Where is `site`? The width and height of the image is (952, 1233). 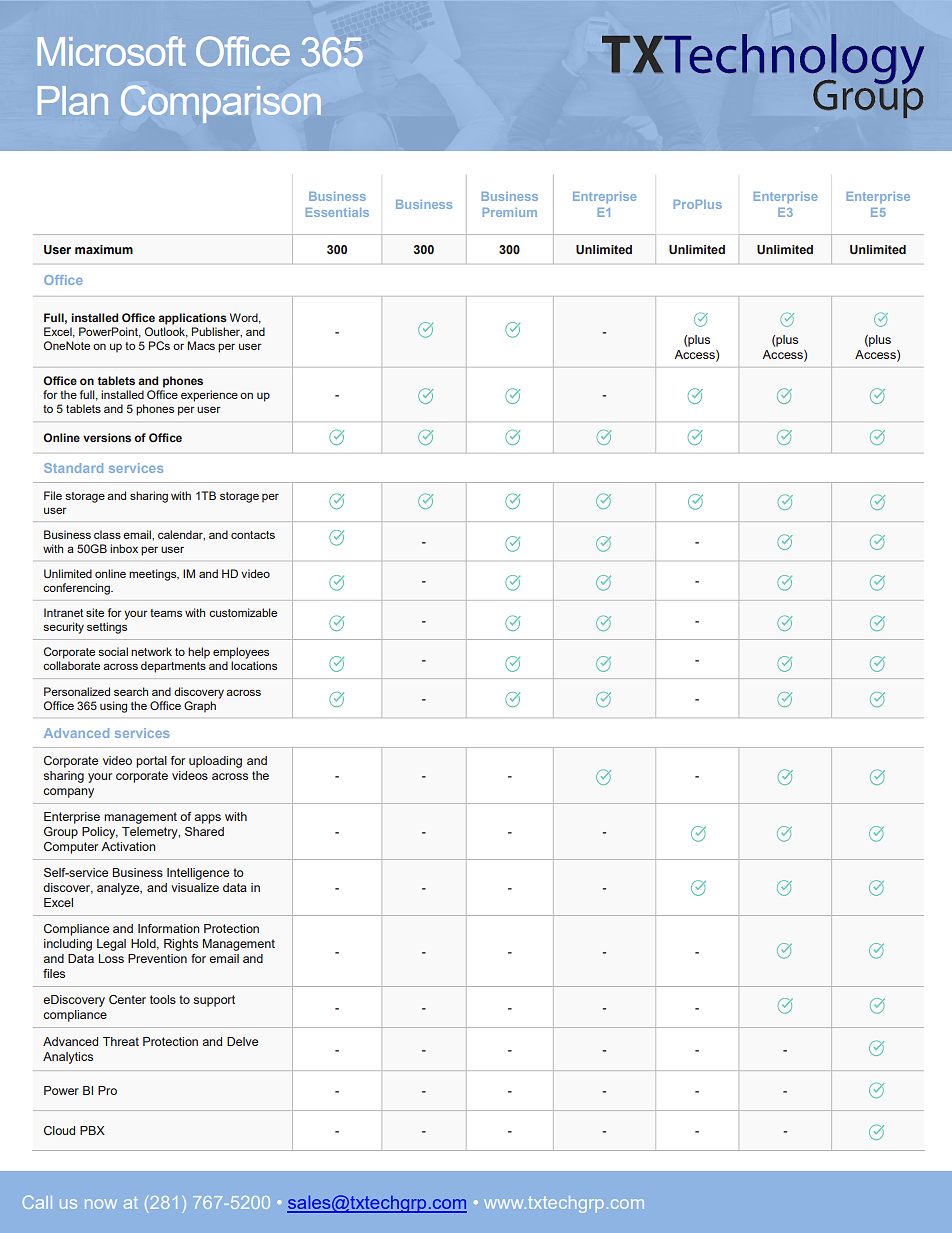 site is located at coordinates (95, 612).
